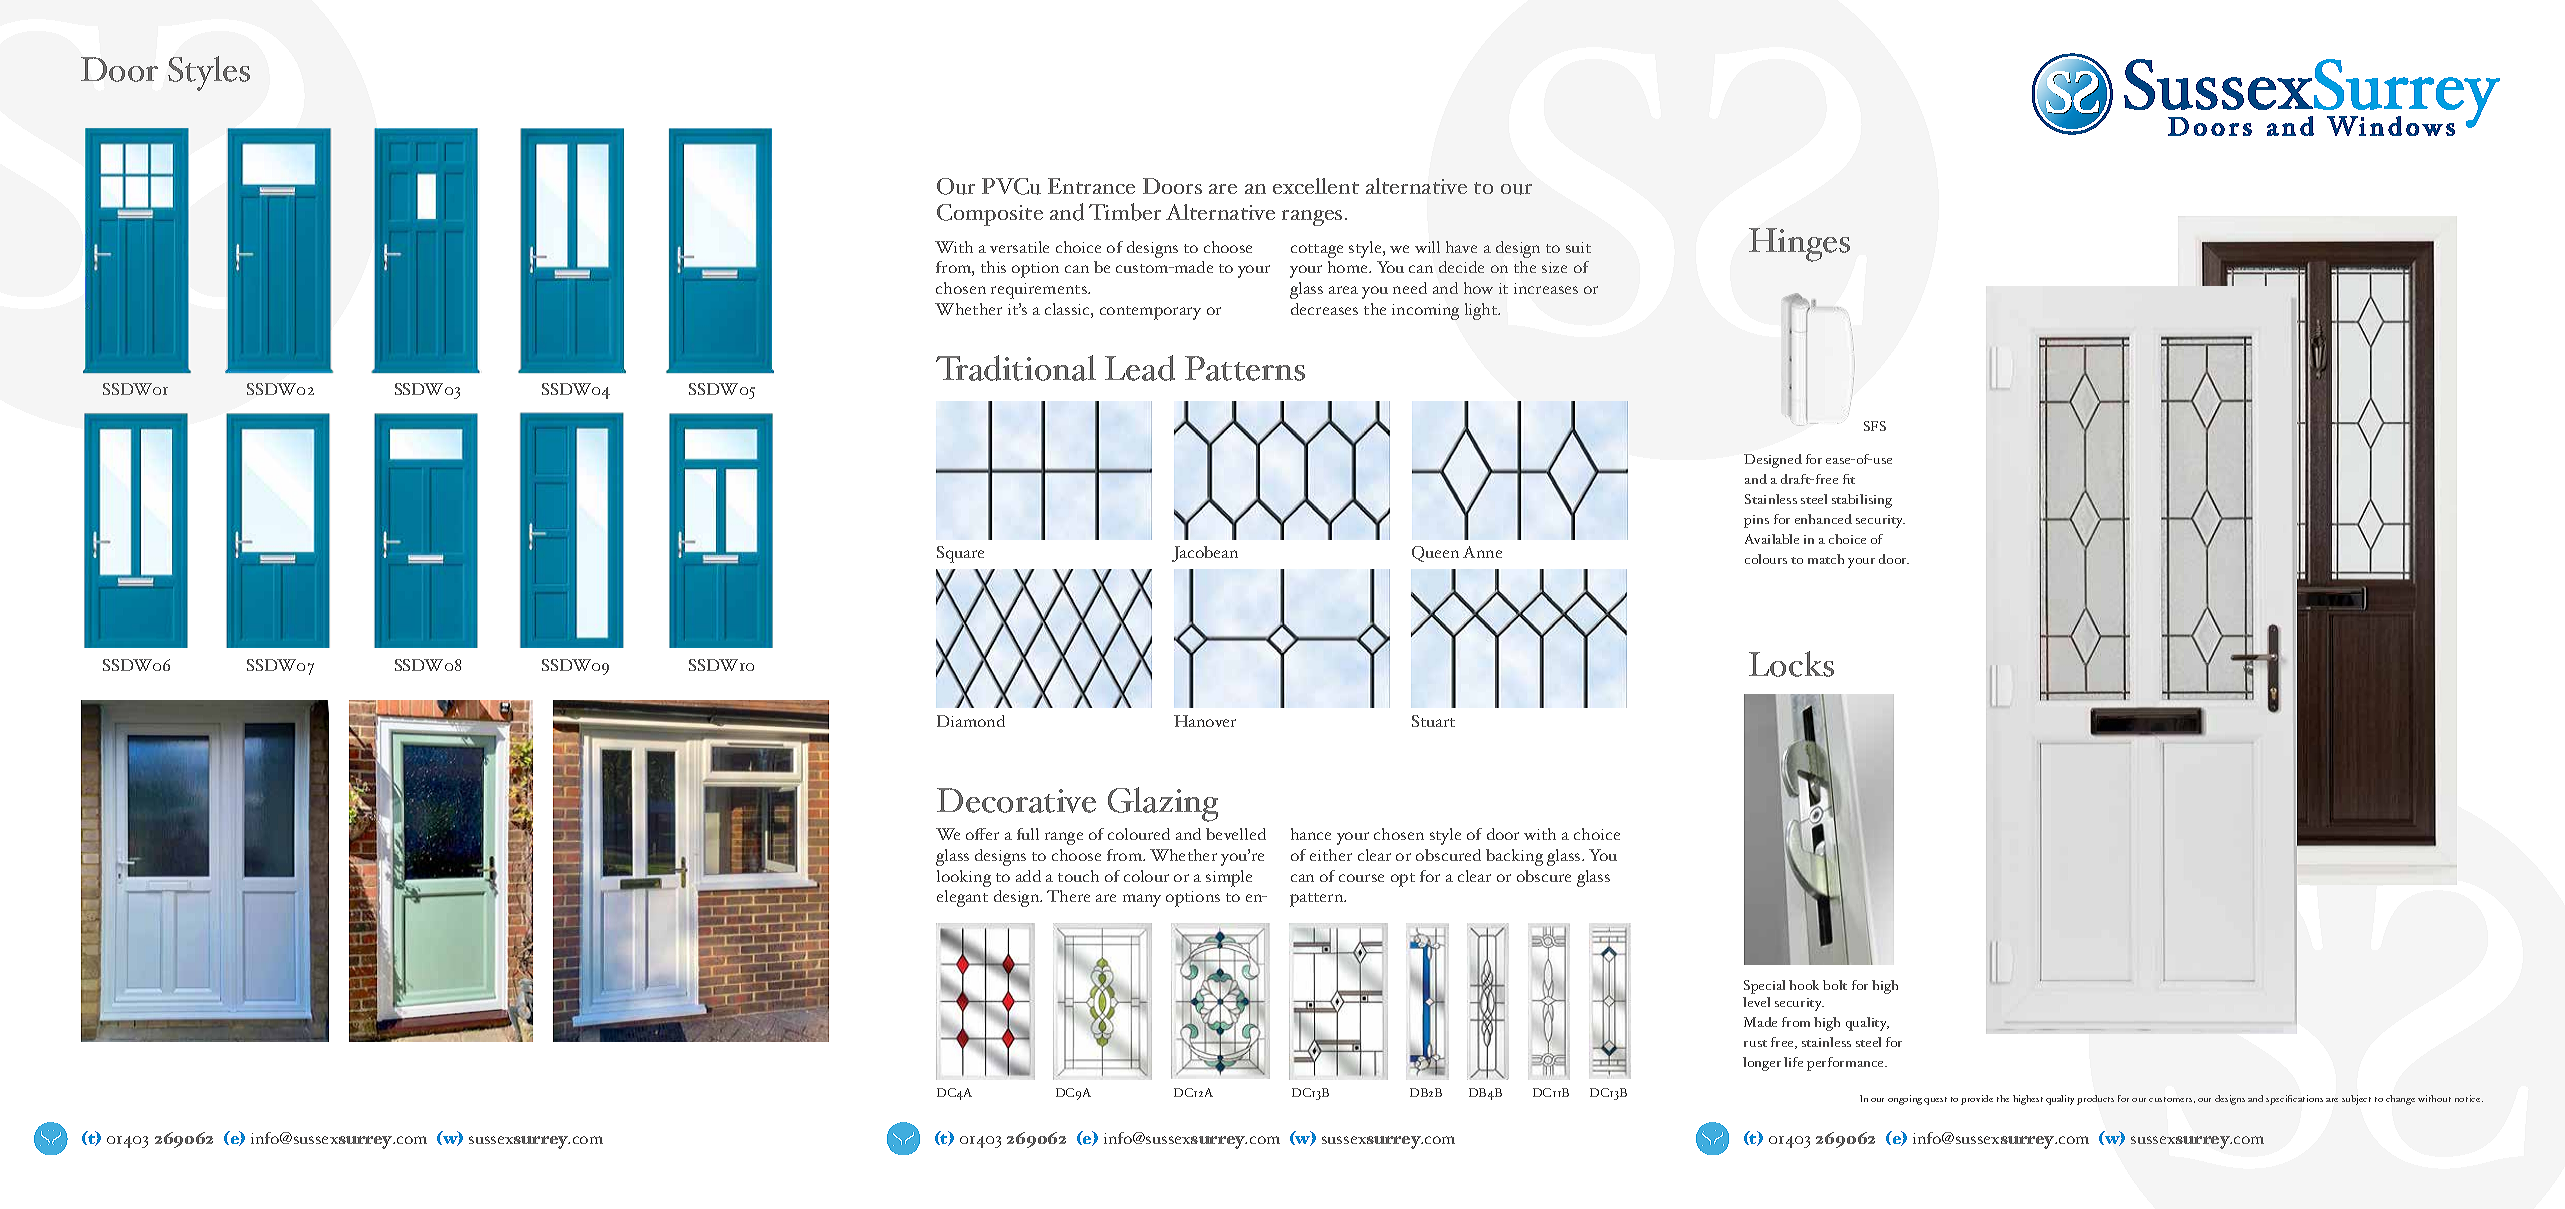  What do you see at coordinates (1163, 804) in the screenshot?
I see `Glazing` at bounding box center [1163, 804].
